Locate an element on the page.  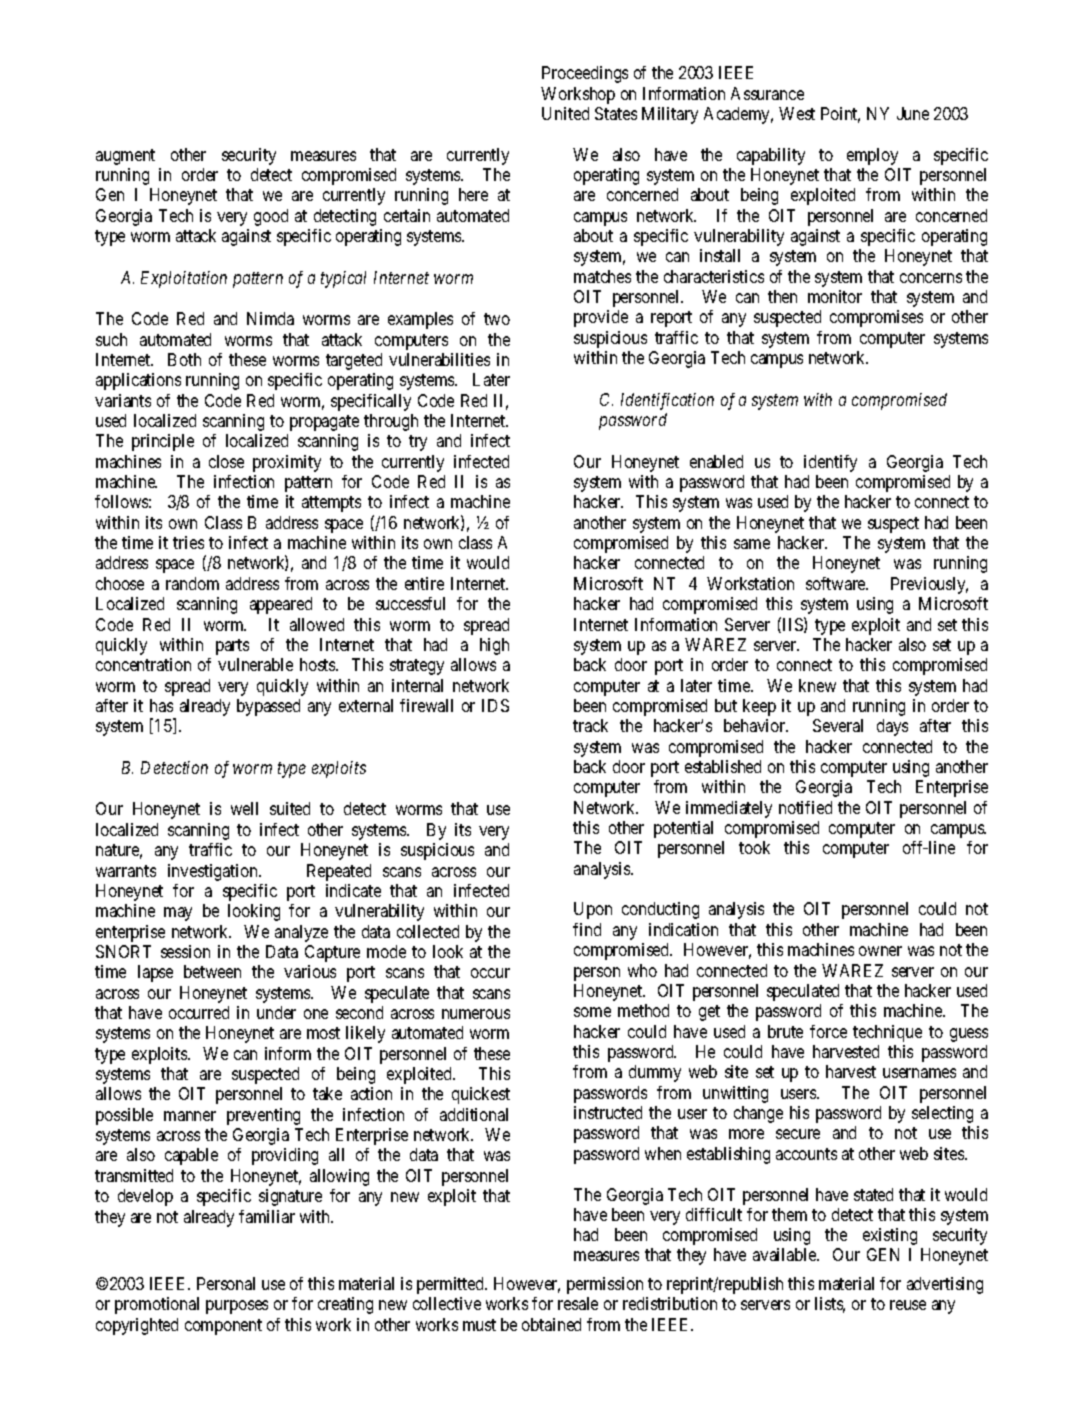
resale is located at coordinates (578, 1303).
